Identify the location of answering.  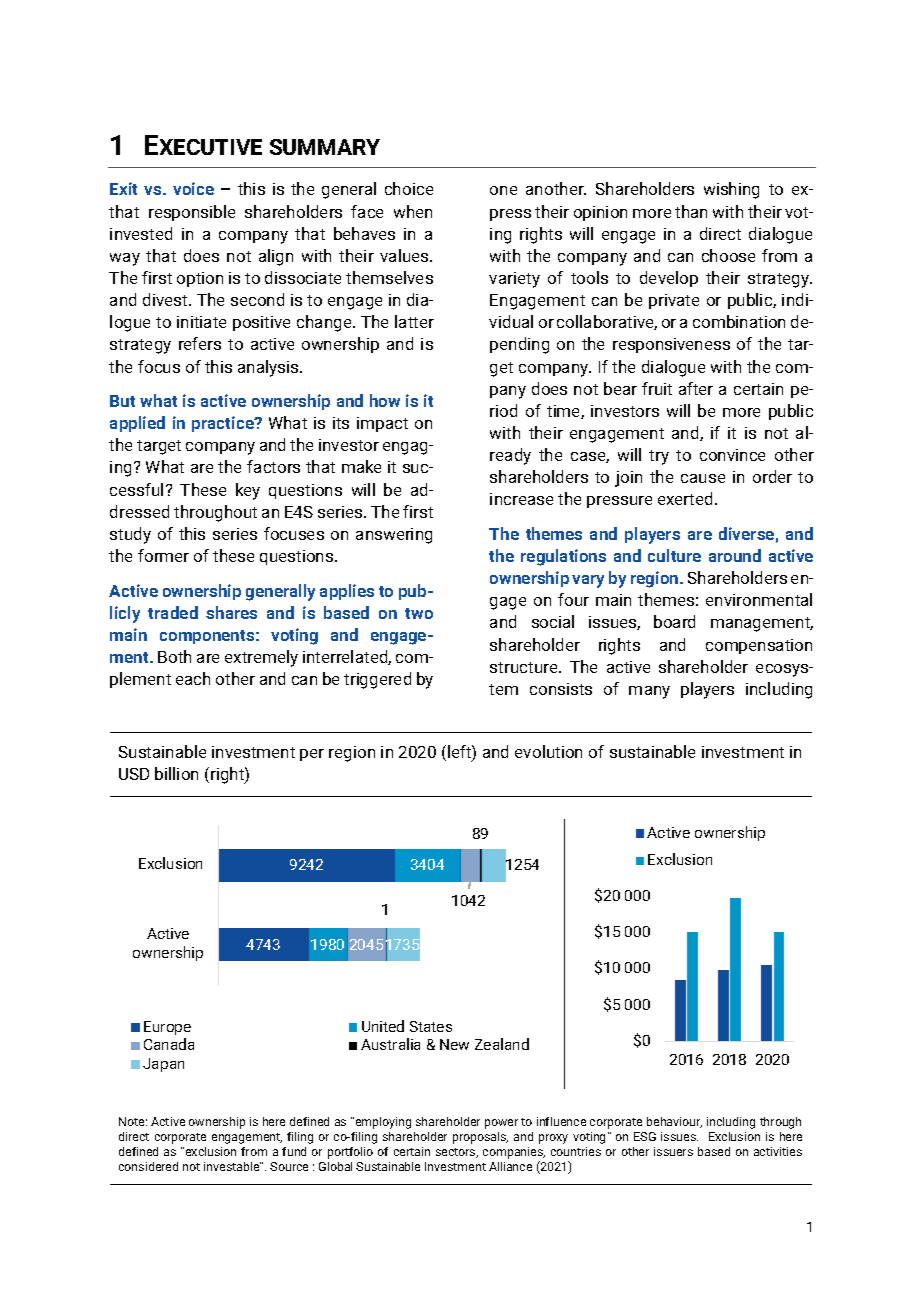
(394, 536).
